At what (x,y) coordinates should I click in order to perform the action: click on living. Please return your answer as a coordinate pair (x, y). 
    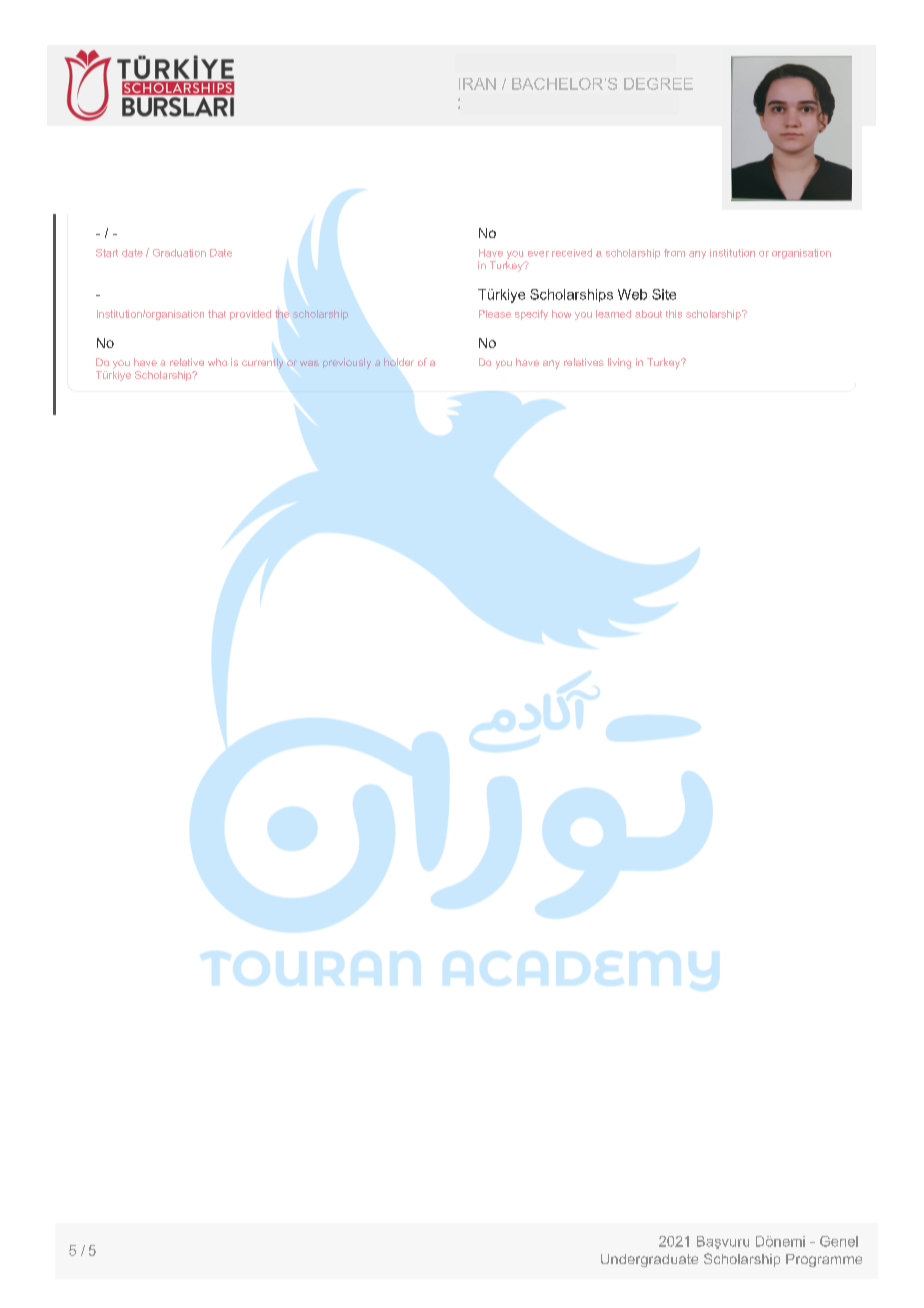
    Looking at the image, I should click on (619, 363).
